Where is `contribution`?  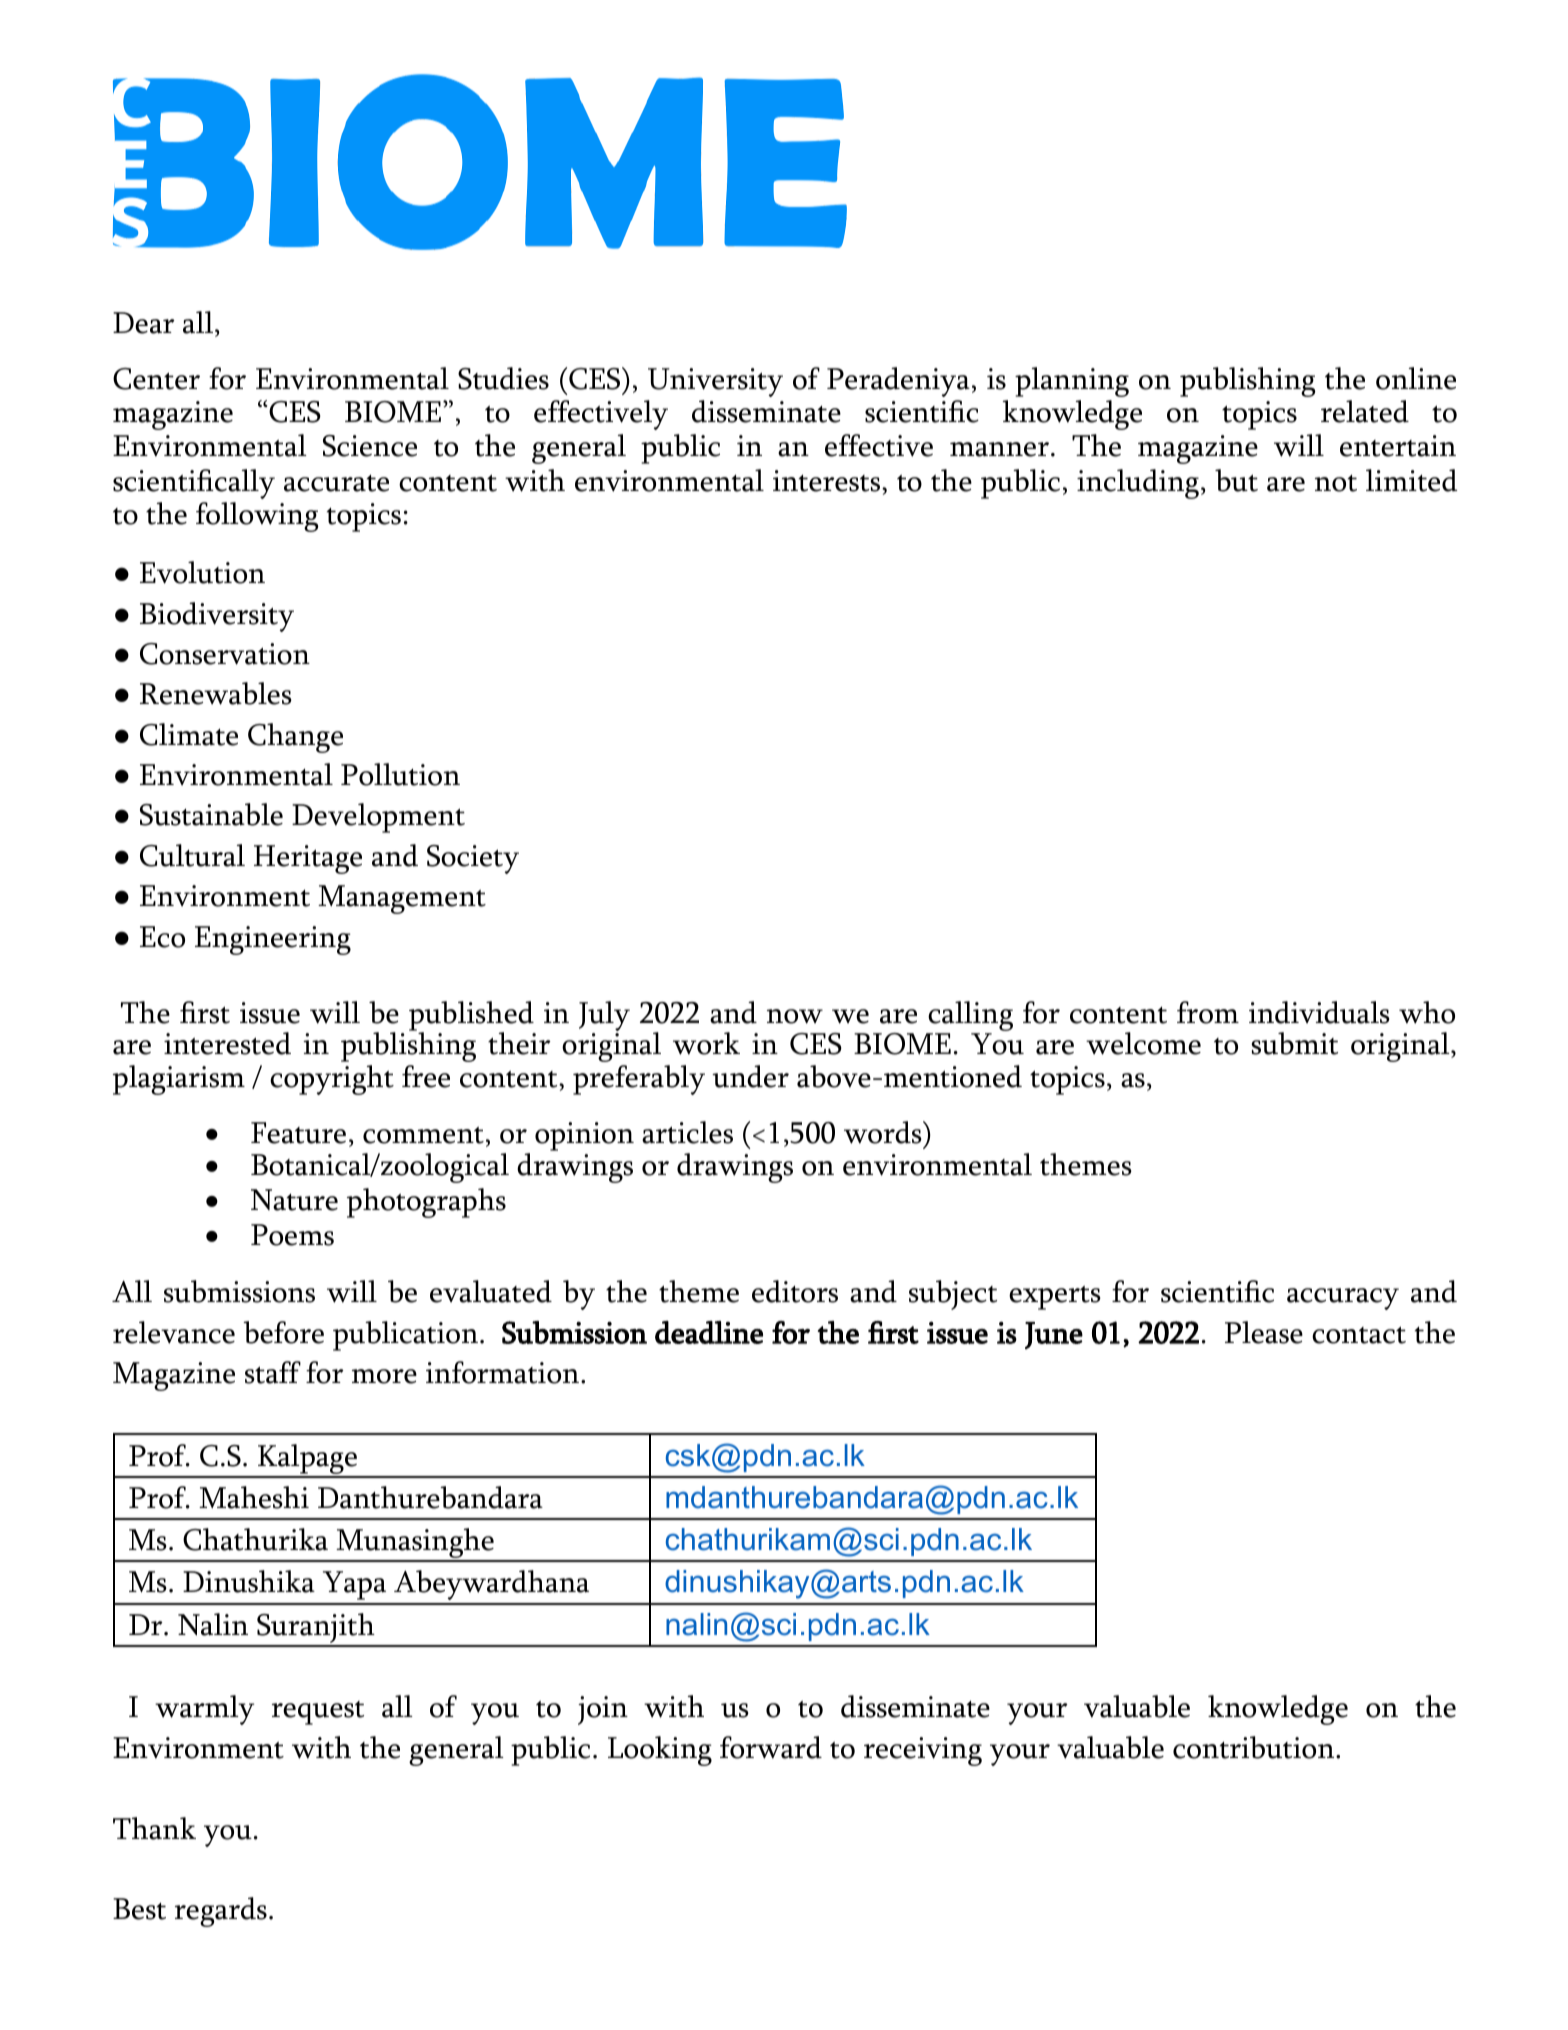 contribution is located at coordinates (1253, 1747).
